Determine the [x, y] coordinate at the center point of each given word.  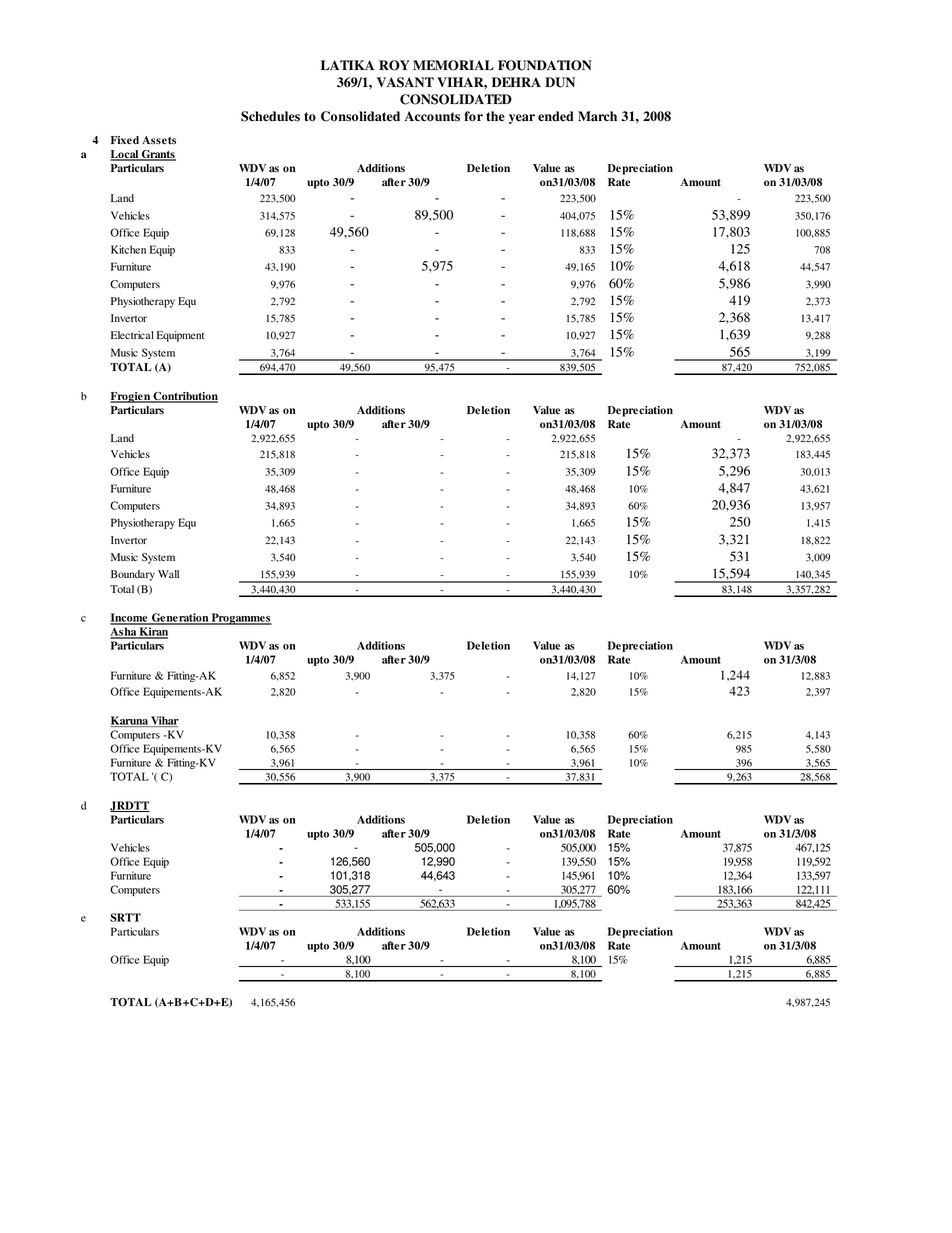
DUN [560, 82]
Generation [180, 619]
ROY [394, 65]
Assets [159, 140]
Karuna [130, 721]
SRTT [125, 917]
